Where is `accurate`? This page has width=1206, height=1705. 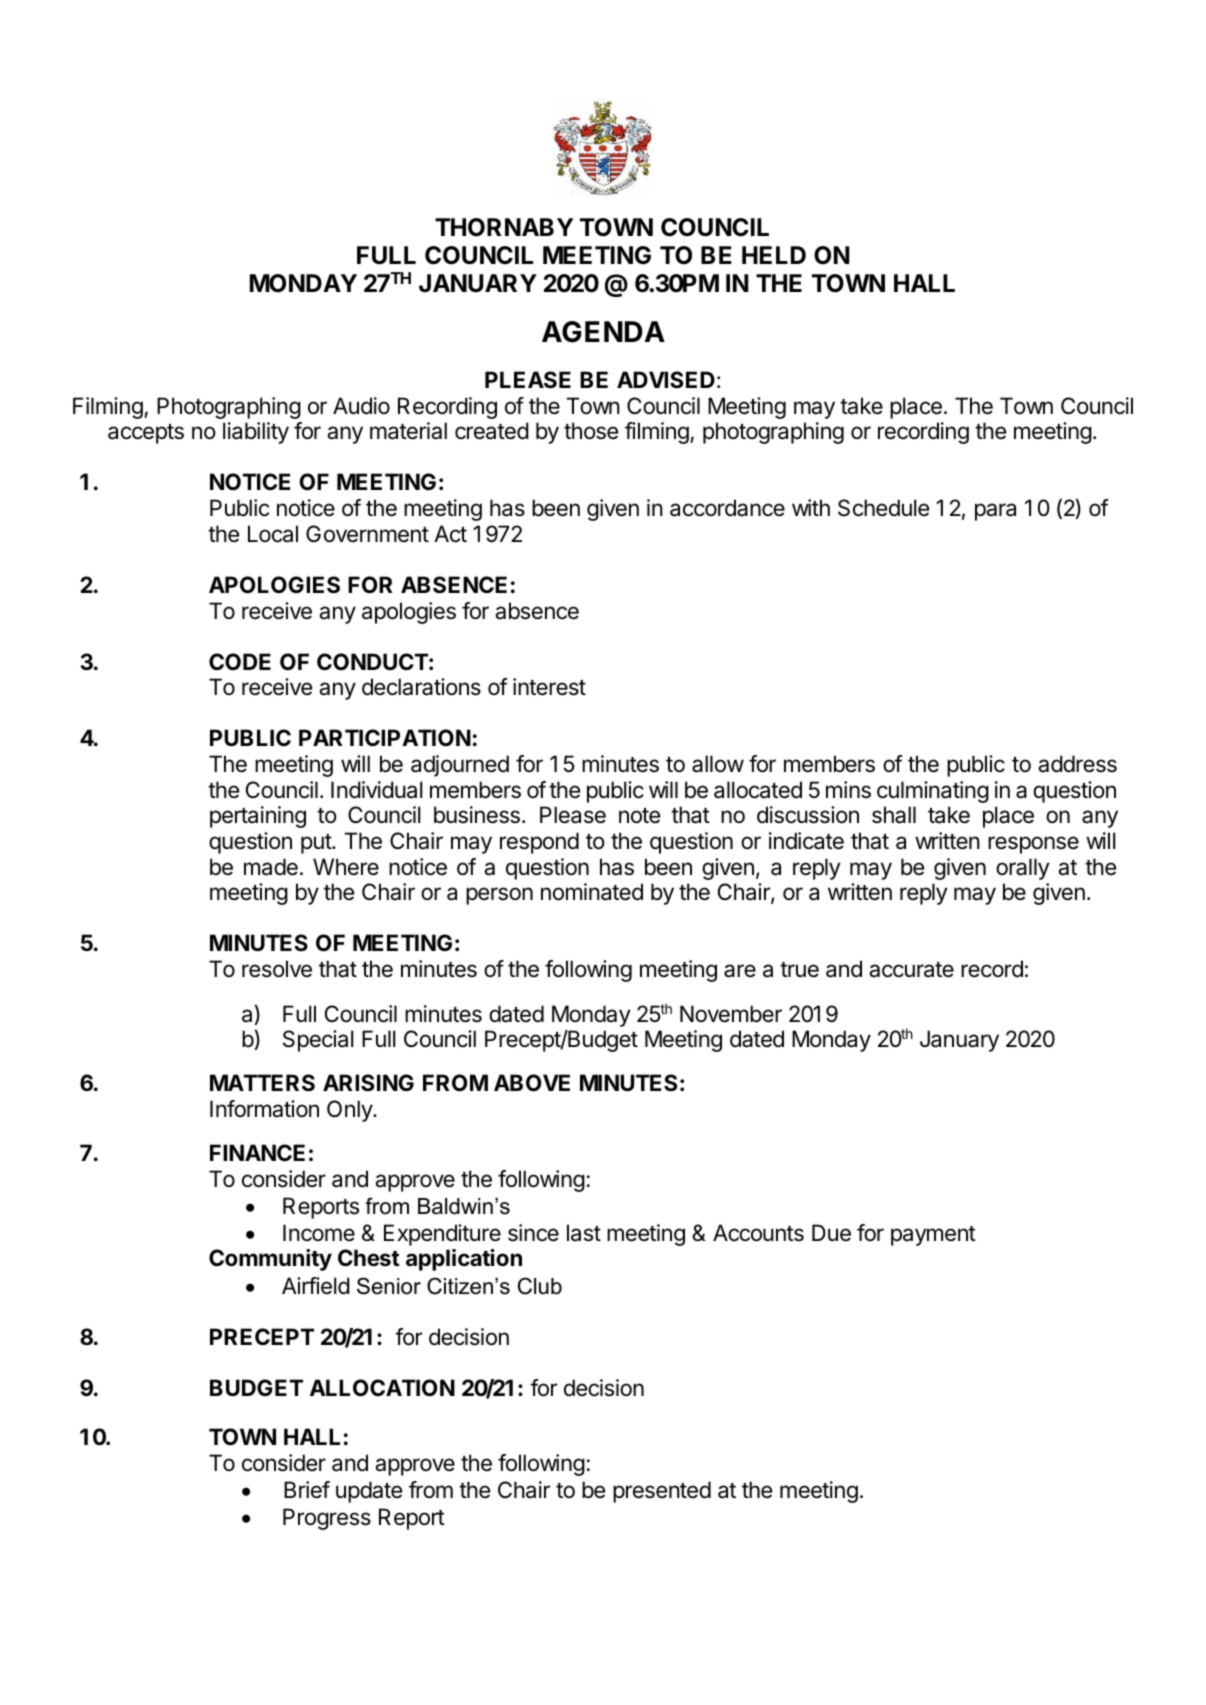 accurate is located at coordinates (911, 970).
